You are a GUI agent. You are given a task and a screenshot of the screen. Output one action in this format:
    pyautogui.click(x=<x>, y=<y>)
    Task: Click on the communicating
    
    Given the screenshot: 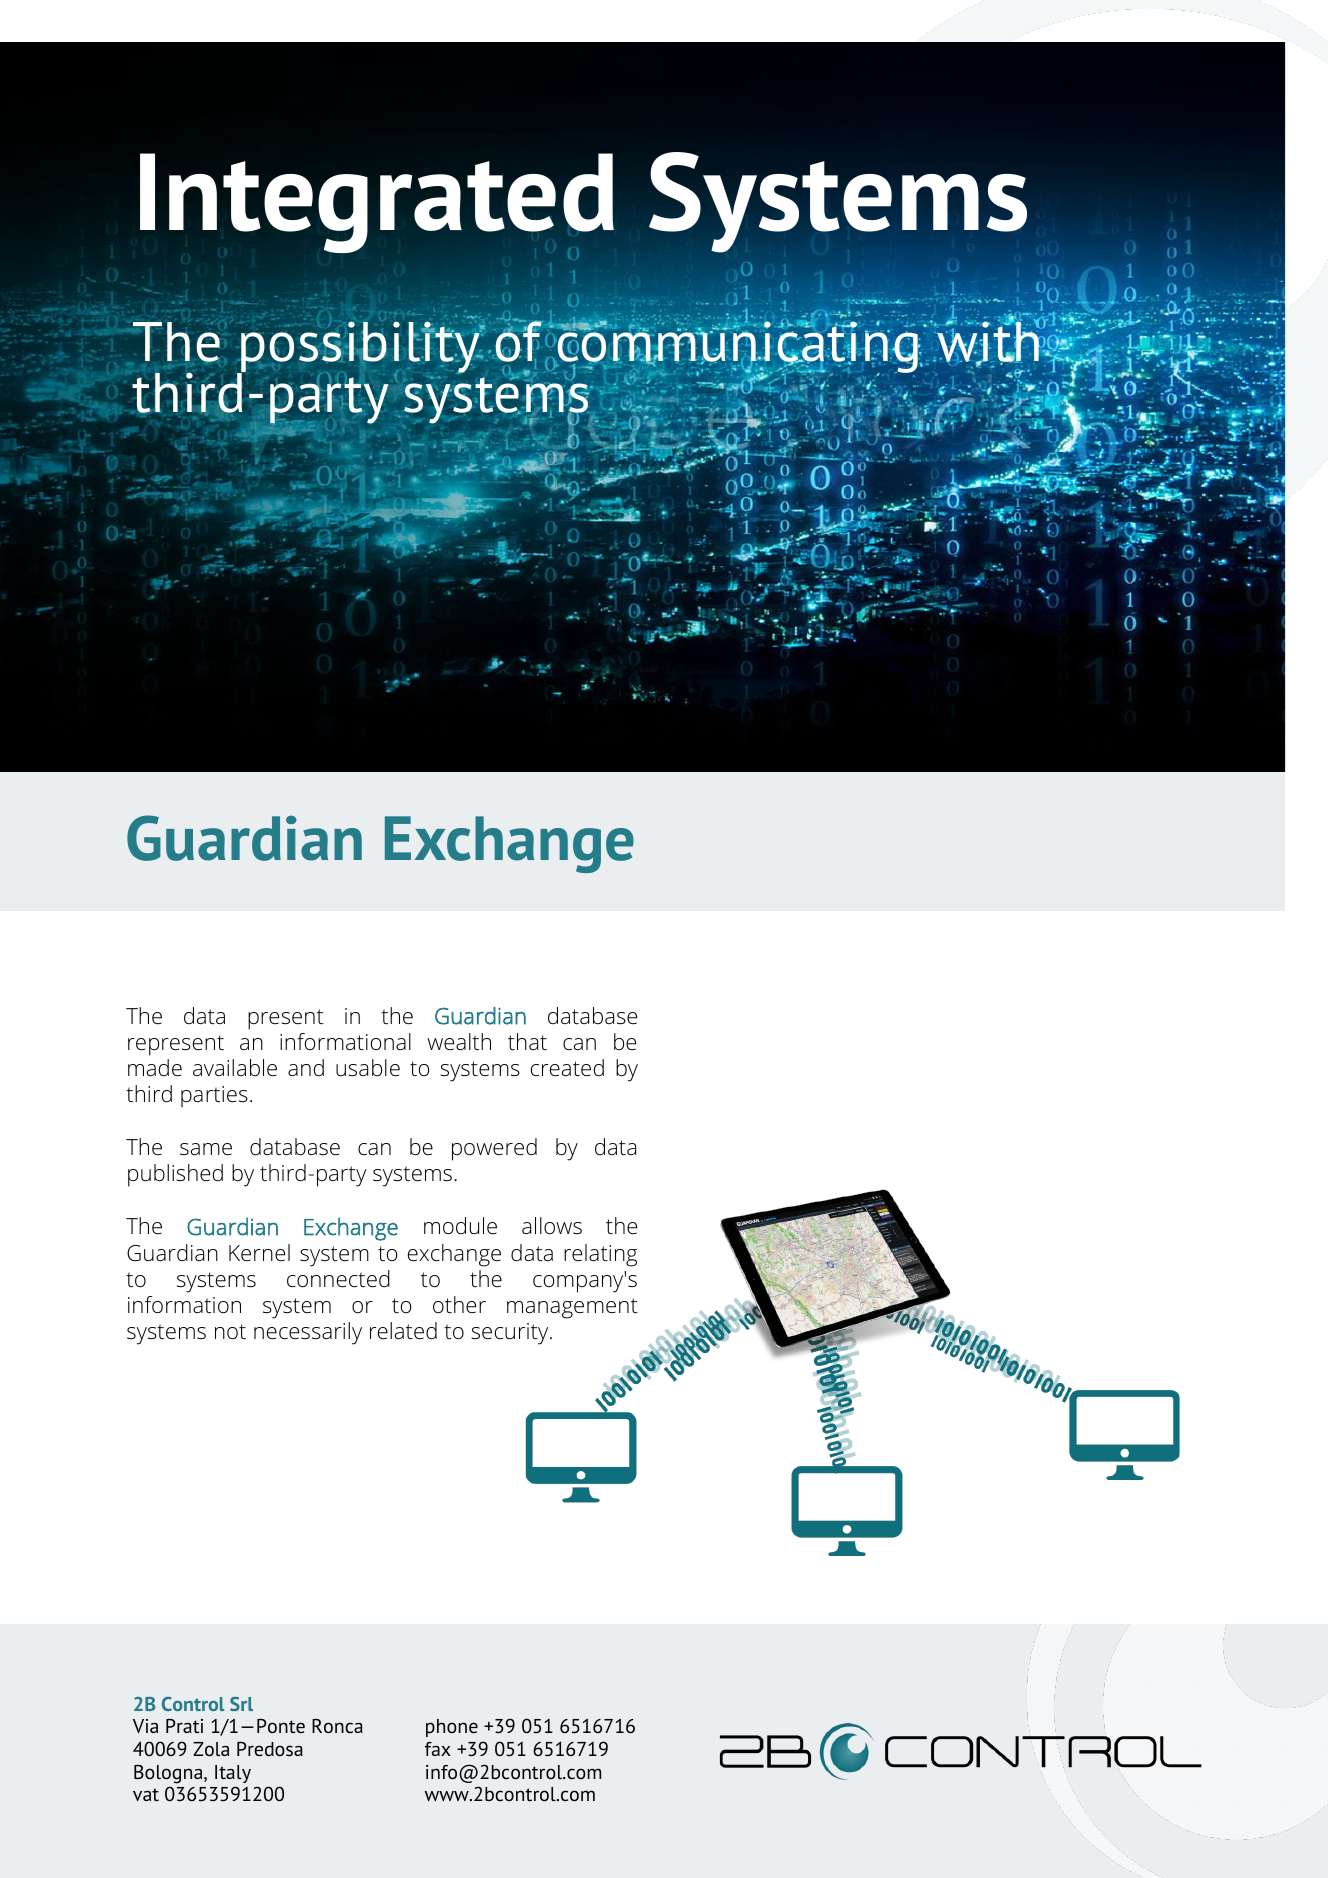 What is the action you would take?
    pyautogui.click(x=738, y=347)
